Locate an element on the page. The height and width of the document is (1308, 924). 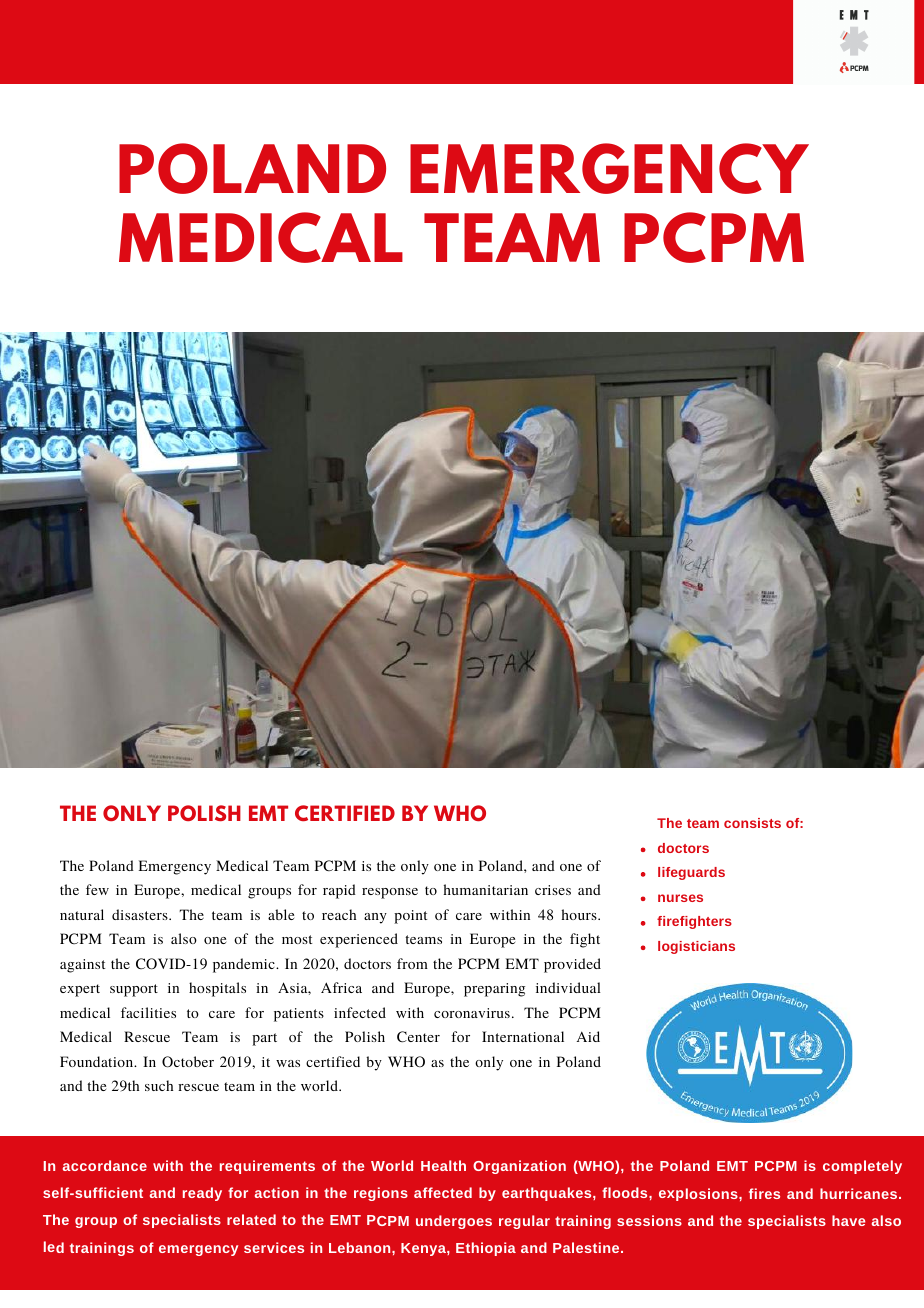
completely is located at coordinates (862, 1167).
